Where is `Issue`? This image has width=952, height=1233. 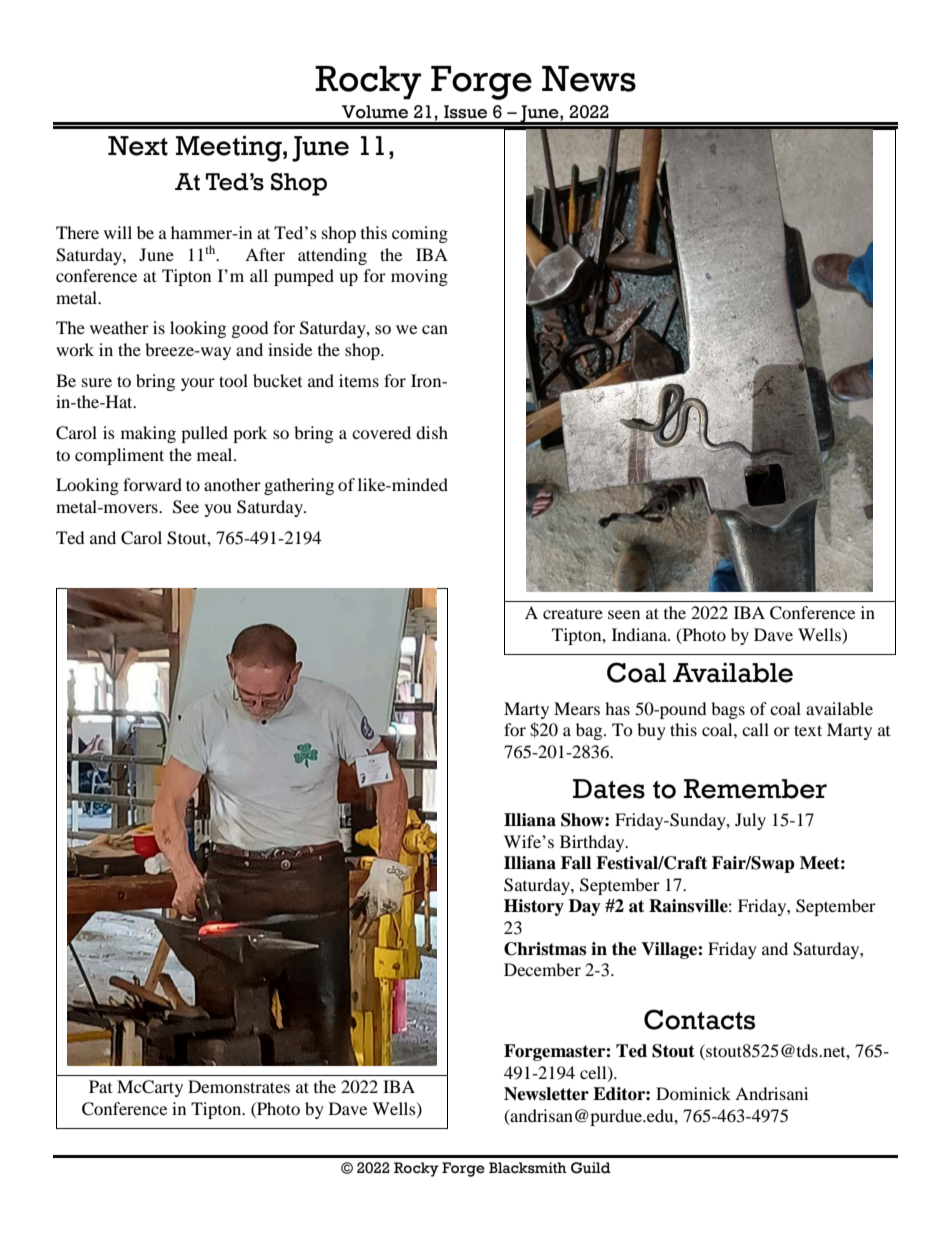
Issue is located at coordinates (465, 112).
